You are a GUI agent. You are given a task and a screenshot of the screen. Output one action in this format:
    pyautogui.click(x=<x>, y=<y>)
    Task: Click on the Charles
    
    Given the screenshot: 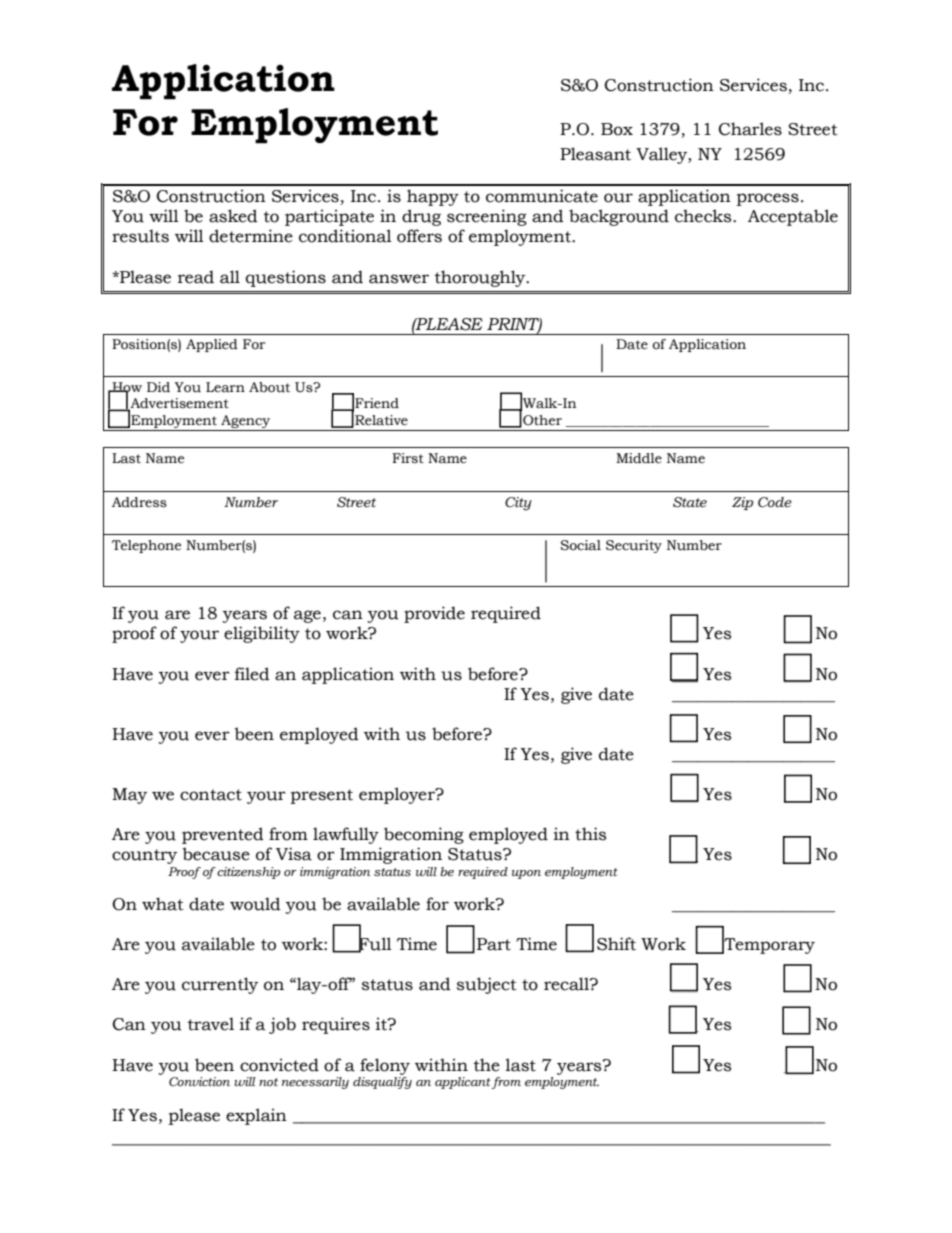 What is the action you would take?
    pyautogui.click(x=750, y=129)
